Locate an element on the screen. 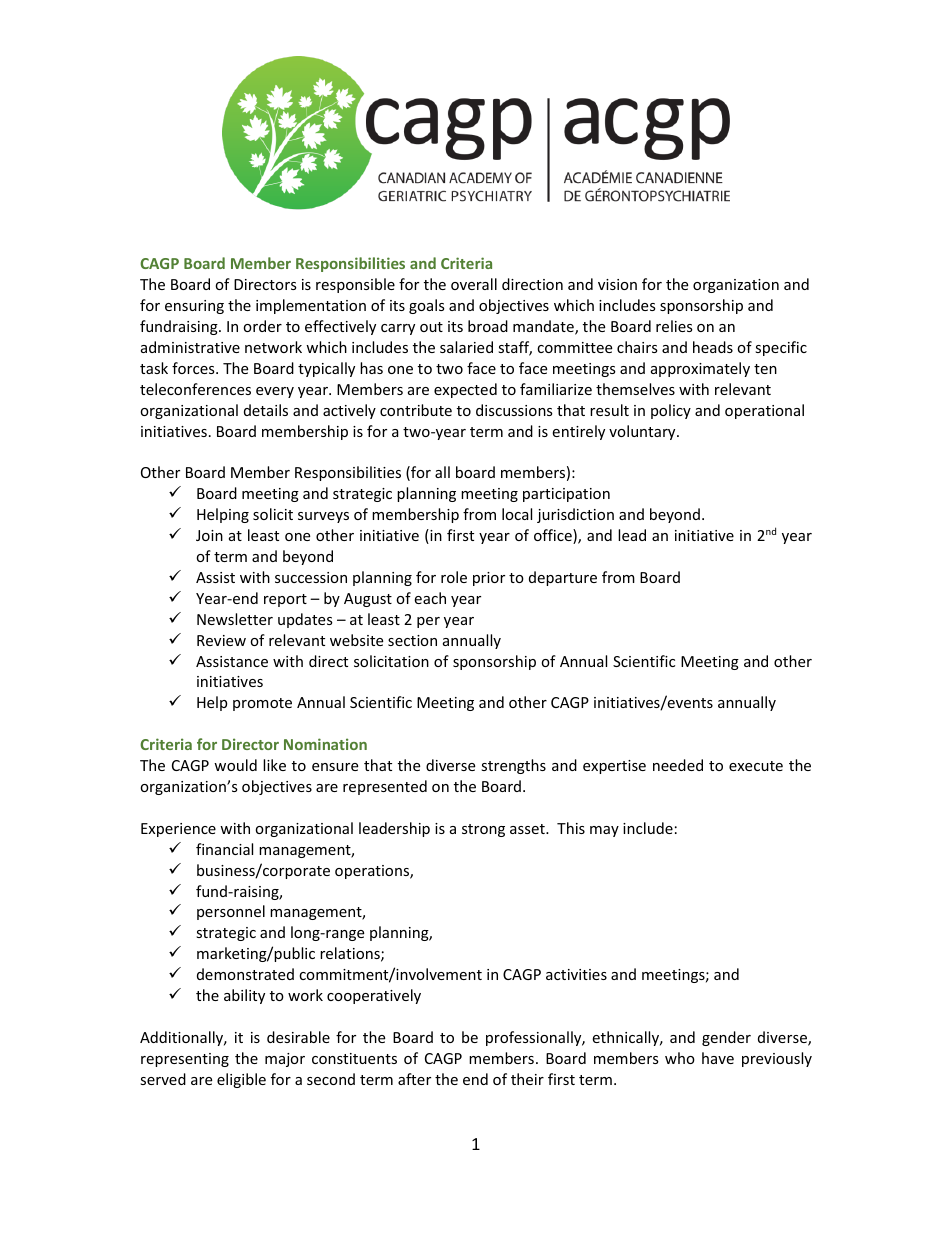  Experience is located at coordinates (178, 830).
